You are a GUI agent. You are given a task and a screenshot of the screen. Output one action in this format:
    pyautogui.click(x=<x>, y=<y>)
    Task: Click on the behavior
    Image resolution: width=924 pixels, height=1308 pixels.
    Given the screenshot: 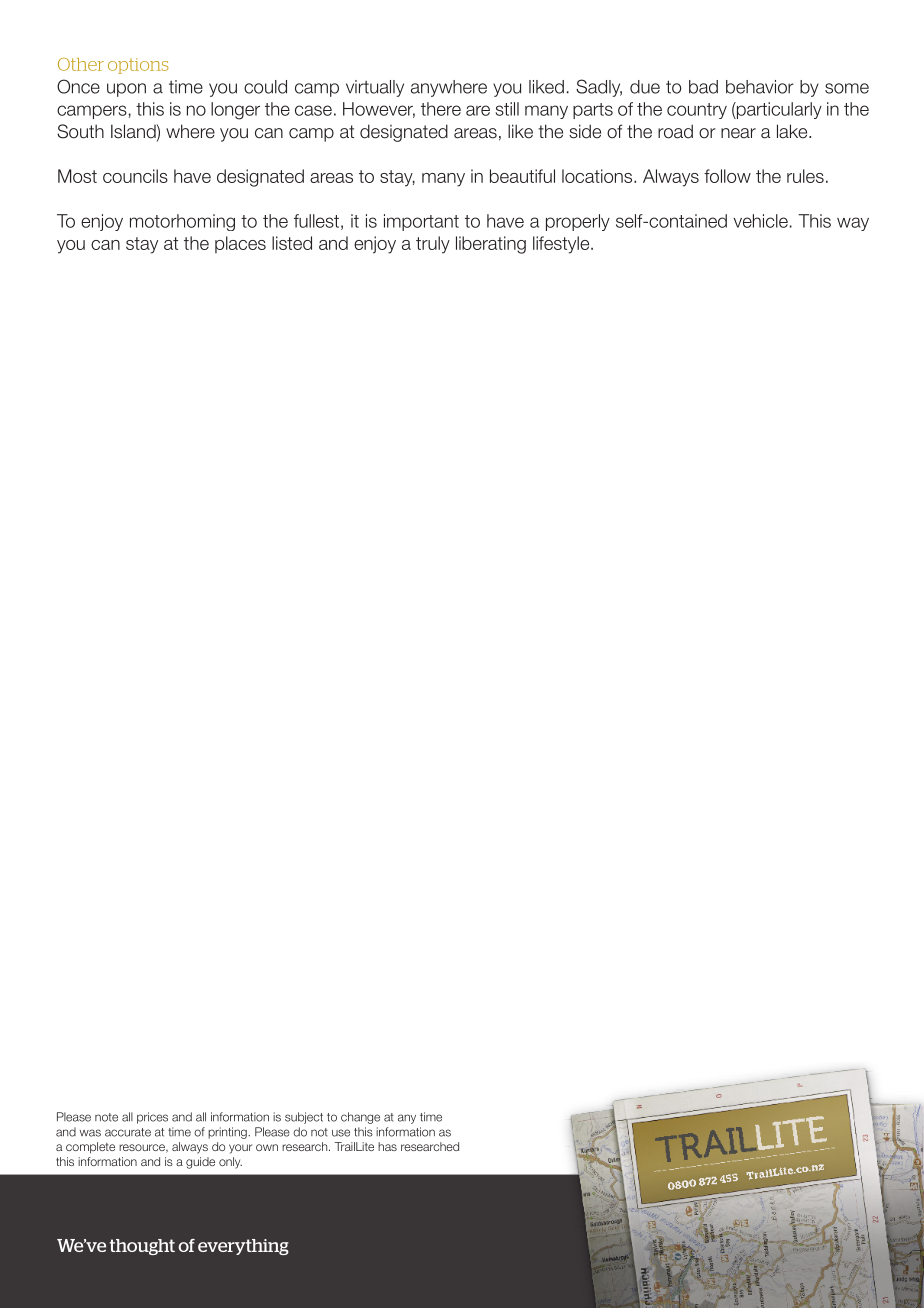 What is the action you would take?
    pyautogui.click(x=760, y=87)
